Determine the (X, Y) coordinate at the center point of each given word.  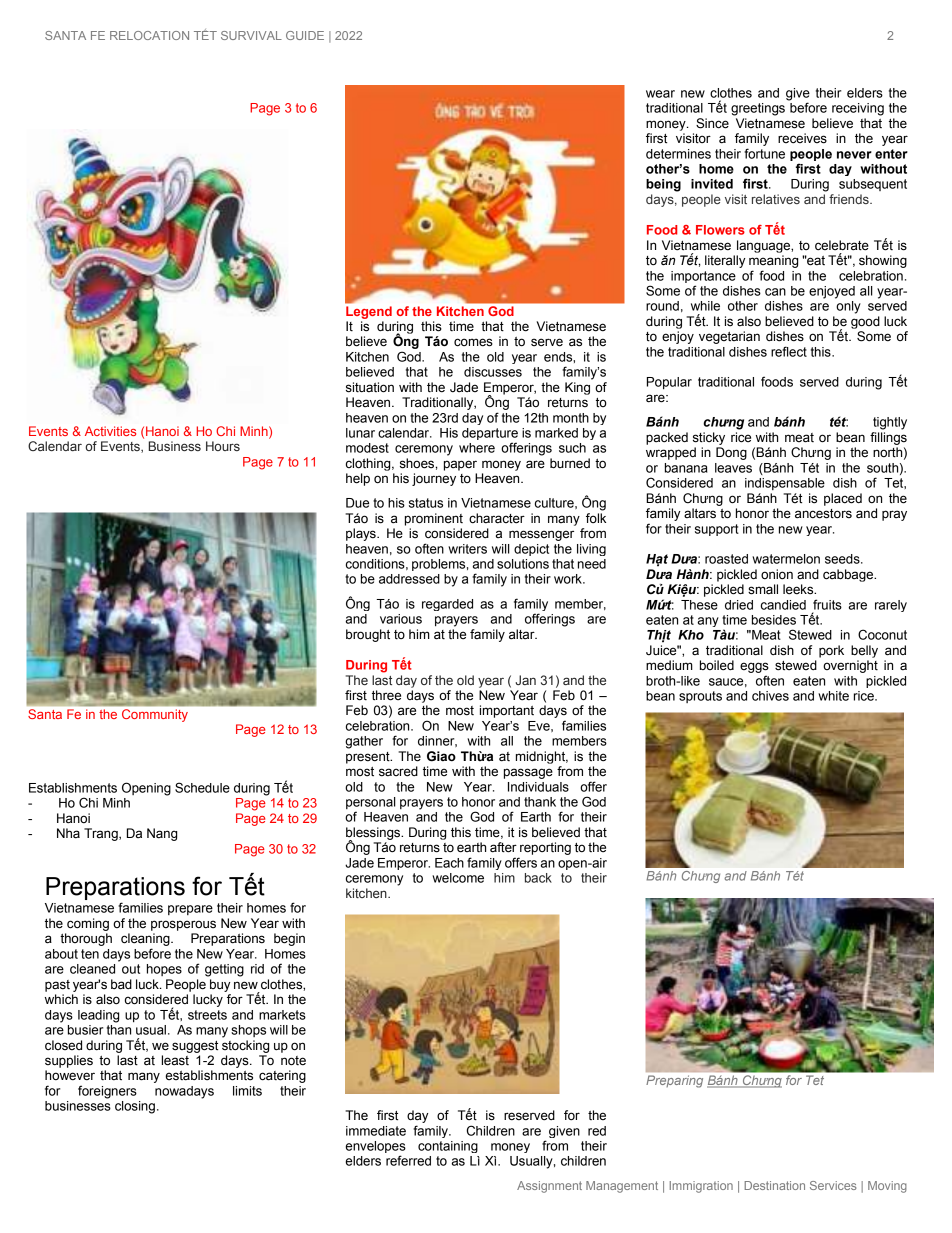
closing (135, 1107)
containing (448, 1147)
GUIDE (305, 35)
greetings (758, 109)
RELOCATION (149, 35)
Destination (774, 1185)
